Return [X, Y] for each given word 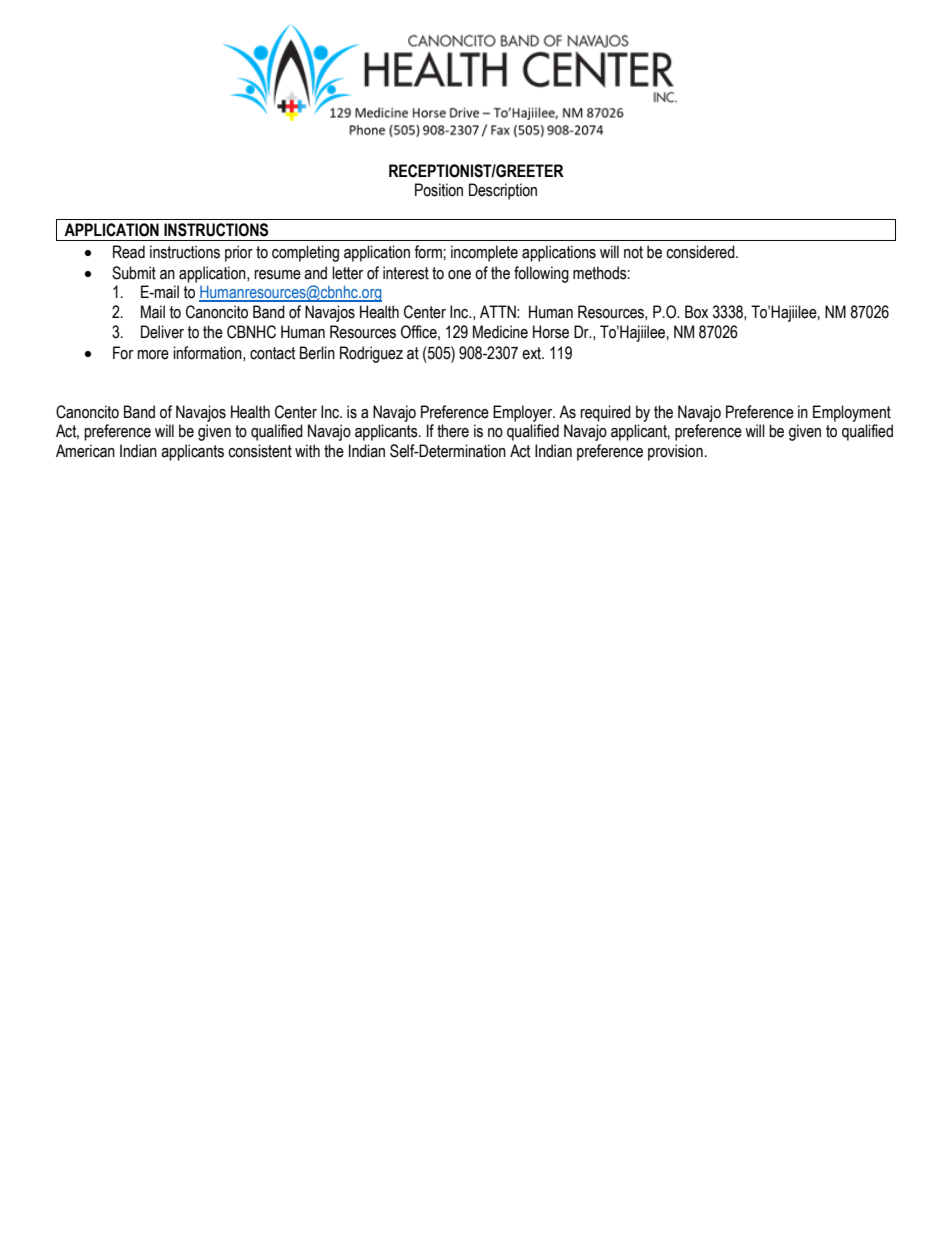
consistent [260, 451]
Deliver [162, 332]
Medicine [500, 332]
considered [701, 252]
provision [675, 452]
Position [439, 190]
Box [696, 312]
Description [503, 191]
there [453, 431]
